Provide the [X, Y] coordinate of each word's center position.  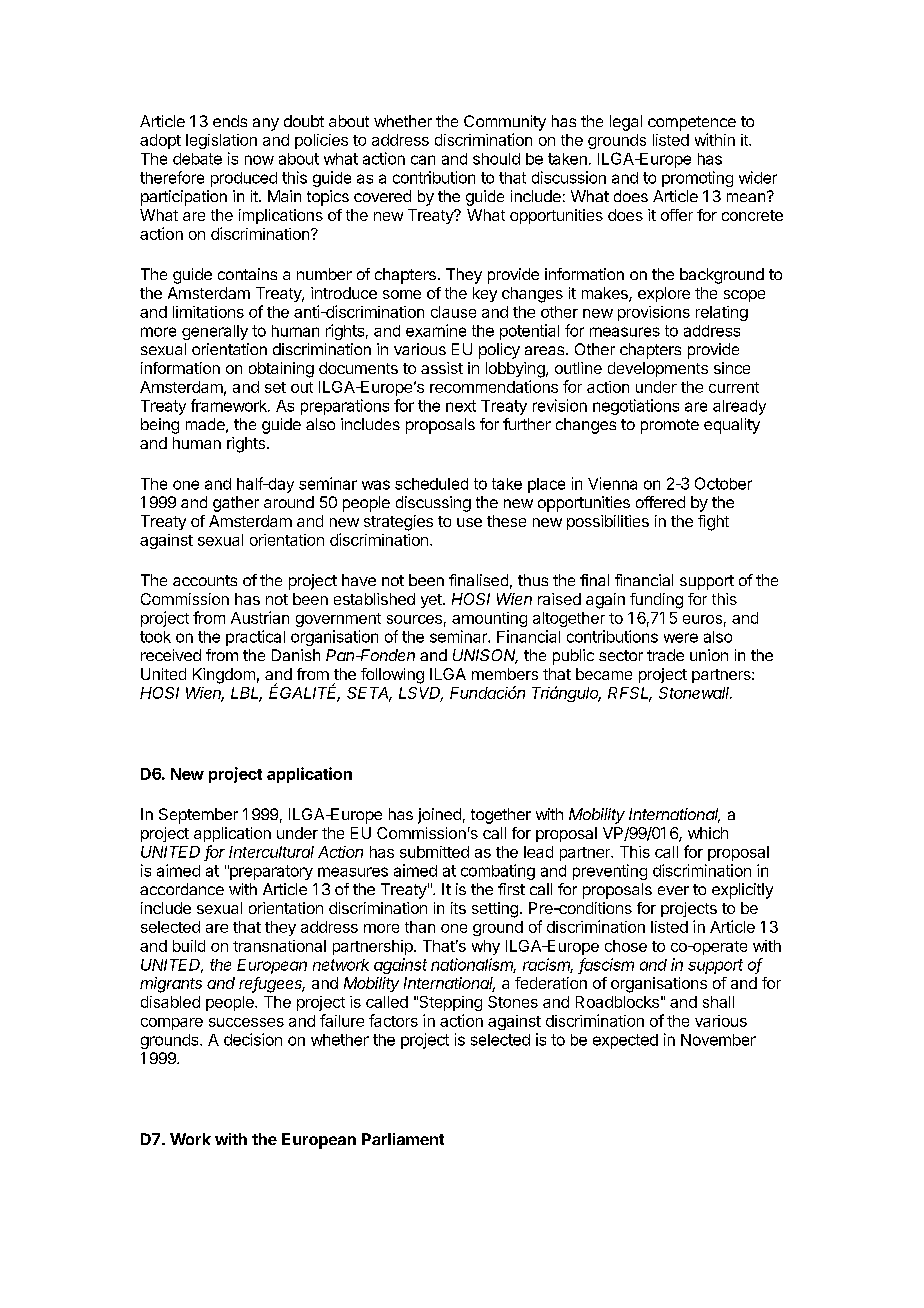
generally [215, 332]
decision [253, 1039]
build [189, 946]
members [505, 674]
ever [673, 890]
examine [436, 330]
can [423, 160]
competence [692, 123]
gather [236, 504]
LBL [246, 694]
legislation [221, 141]
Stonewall [695, 693]
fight [713, 523]
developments [658, 369]
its [458, 908]
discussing [433, 504]
